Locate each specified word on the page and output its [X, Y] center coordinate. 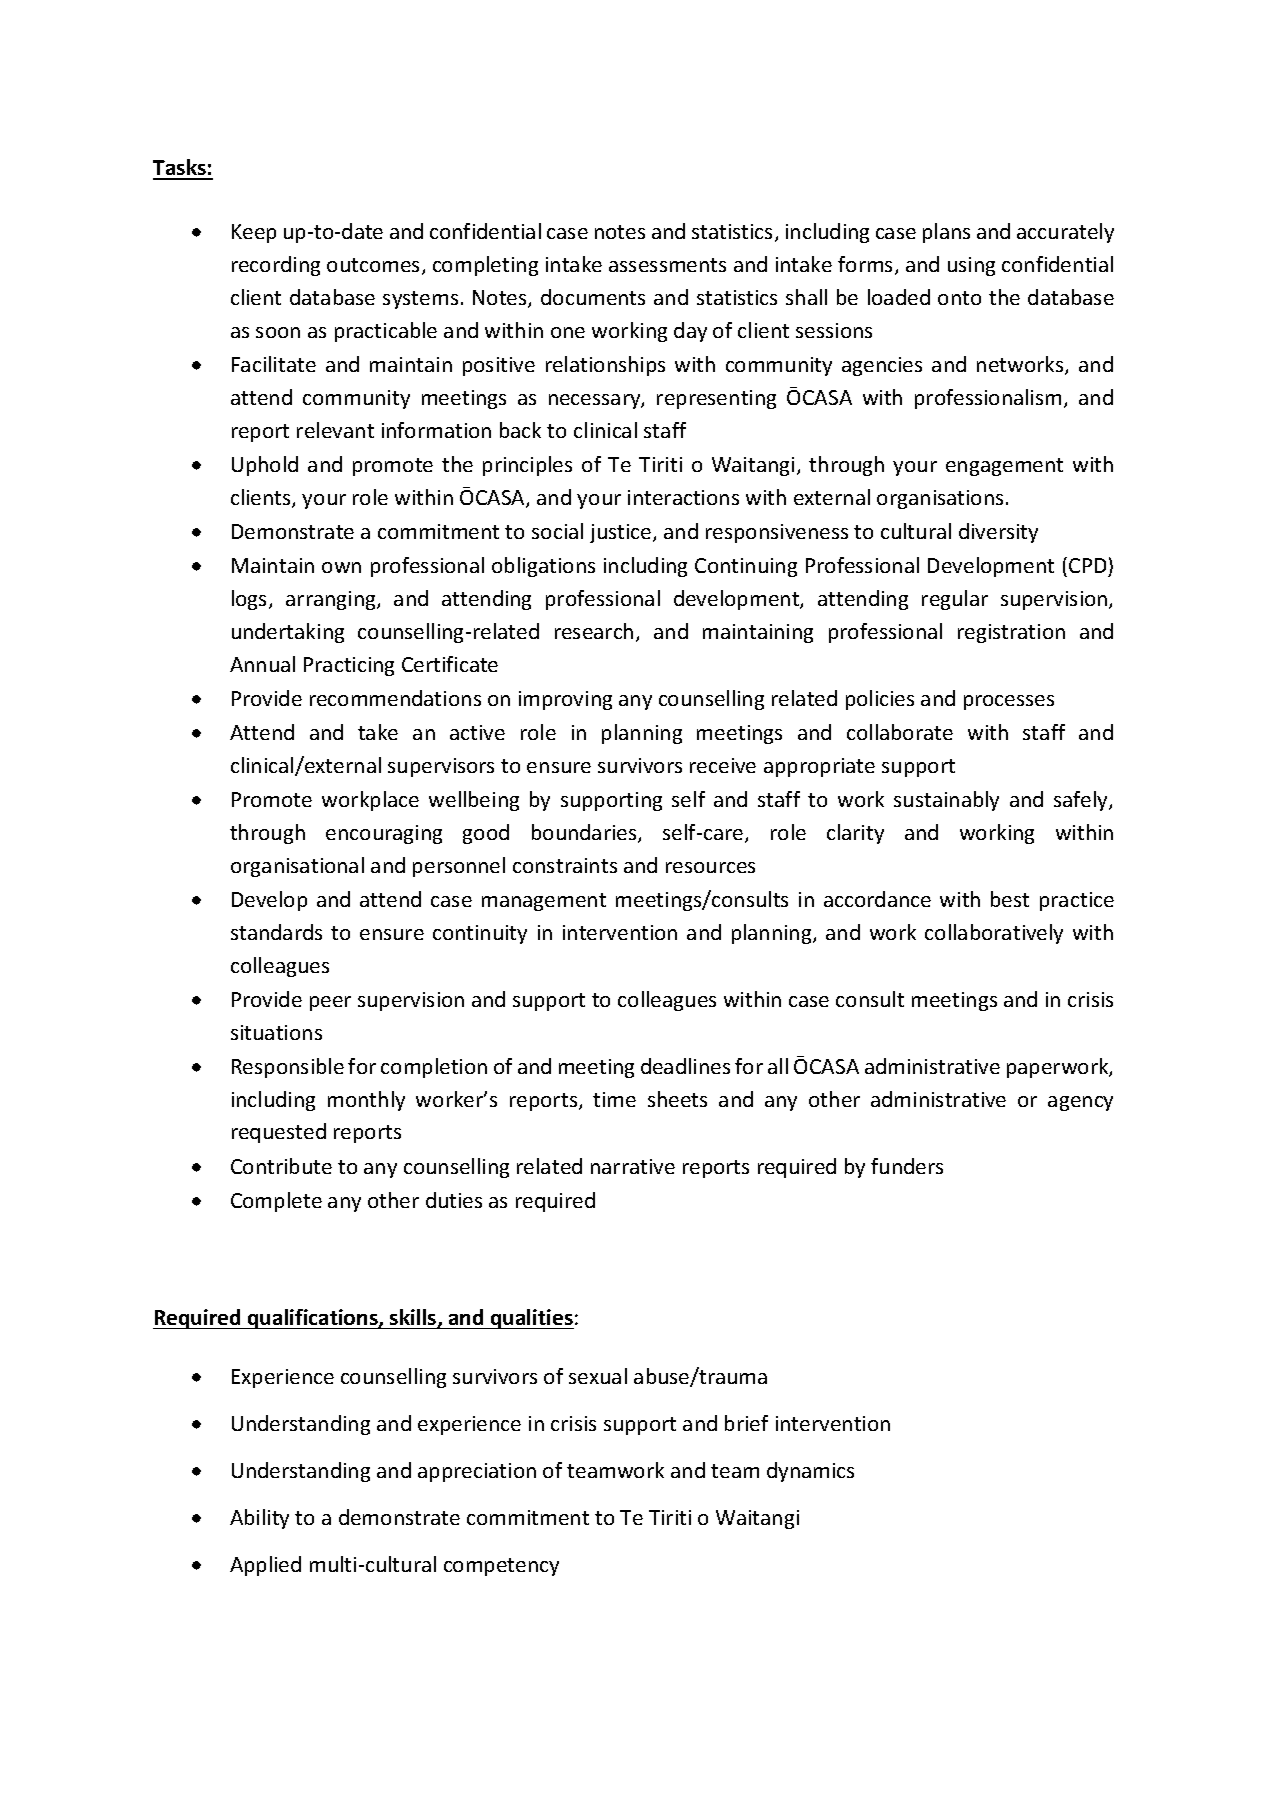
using [971, 266]
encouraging [384, 834]
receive [723, 765]
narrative [633, 1166]
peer [330, 1003]
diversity [998, 533]
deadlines [685, 1066]
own [341, 567]
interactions [683, 497]
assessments [667, 265]
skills [414, 1318]
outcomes [375, 266]
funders [907, 1166]
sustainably [946, 801]
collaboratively [994, 934]
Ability [259, 1519]
